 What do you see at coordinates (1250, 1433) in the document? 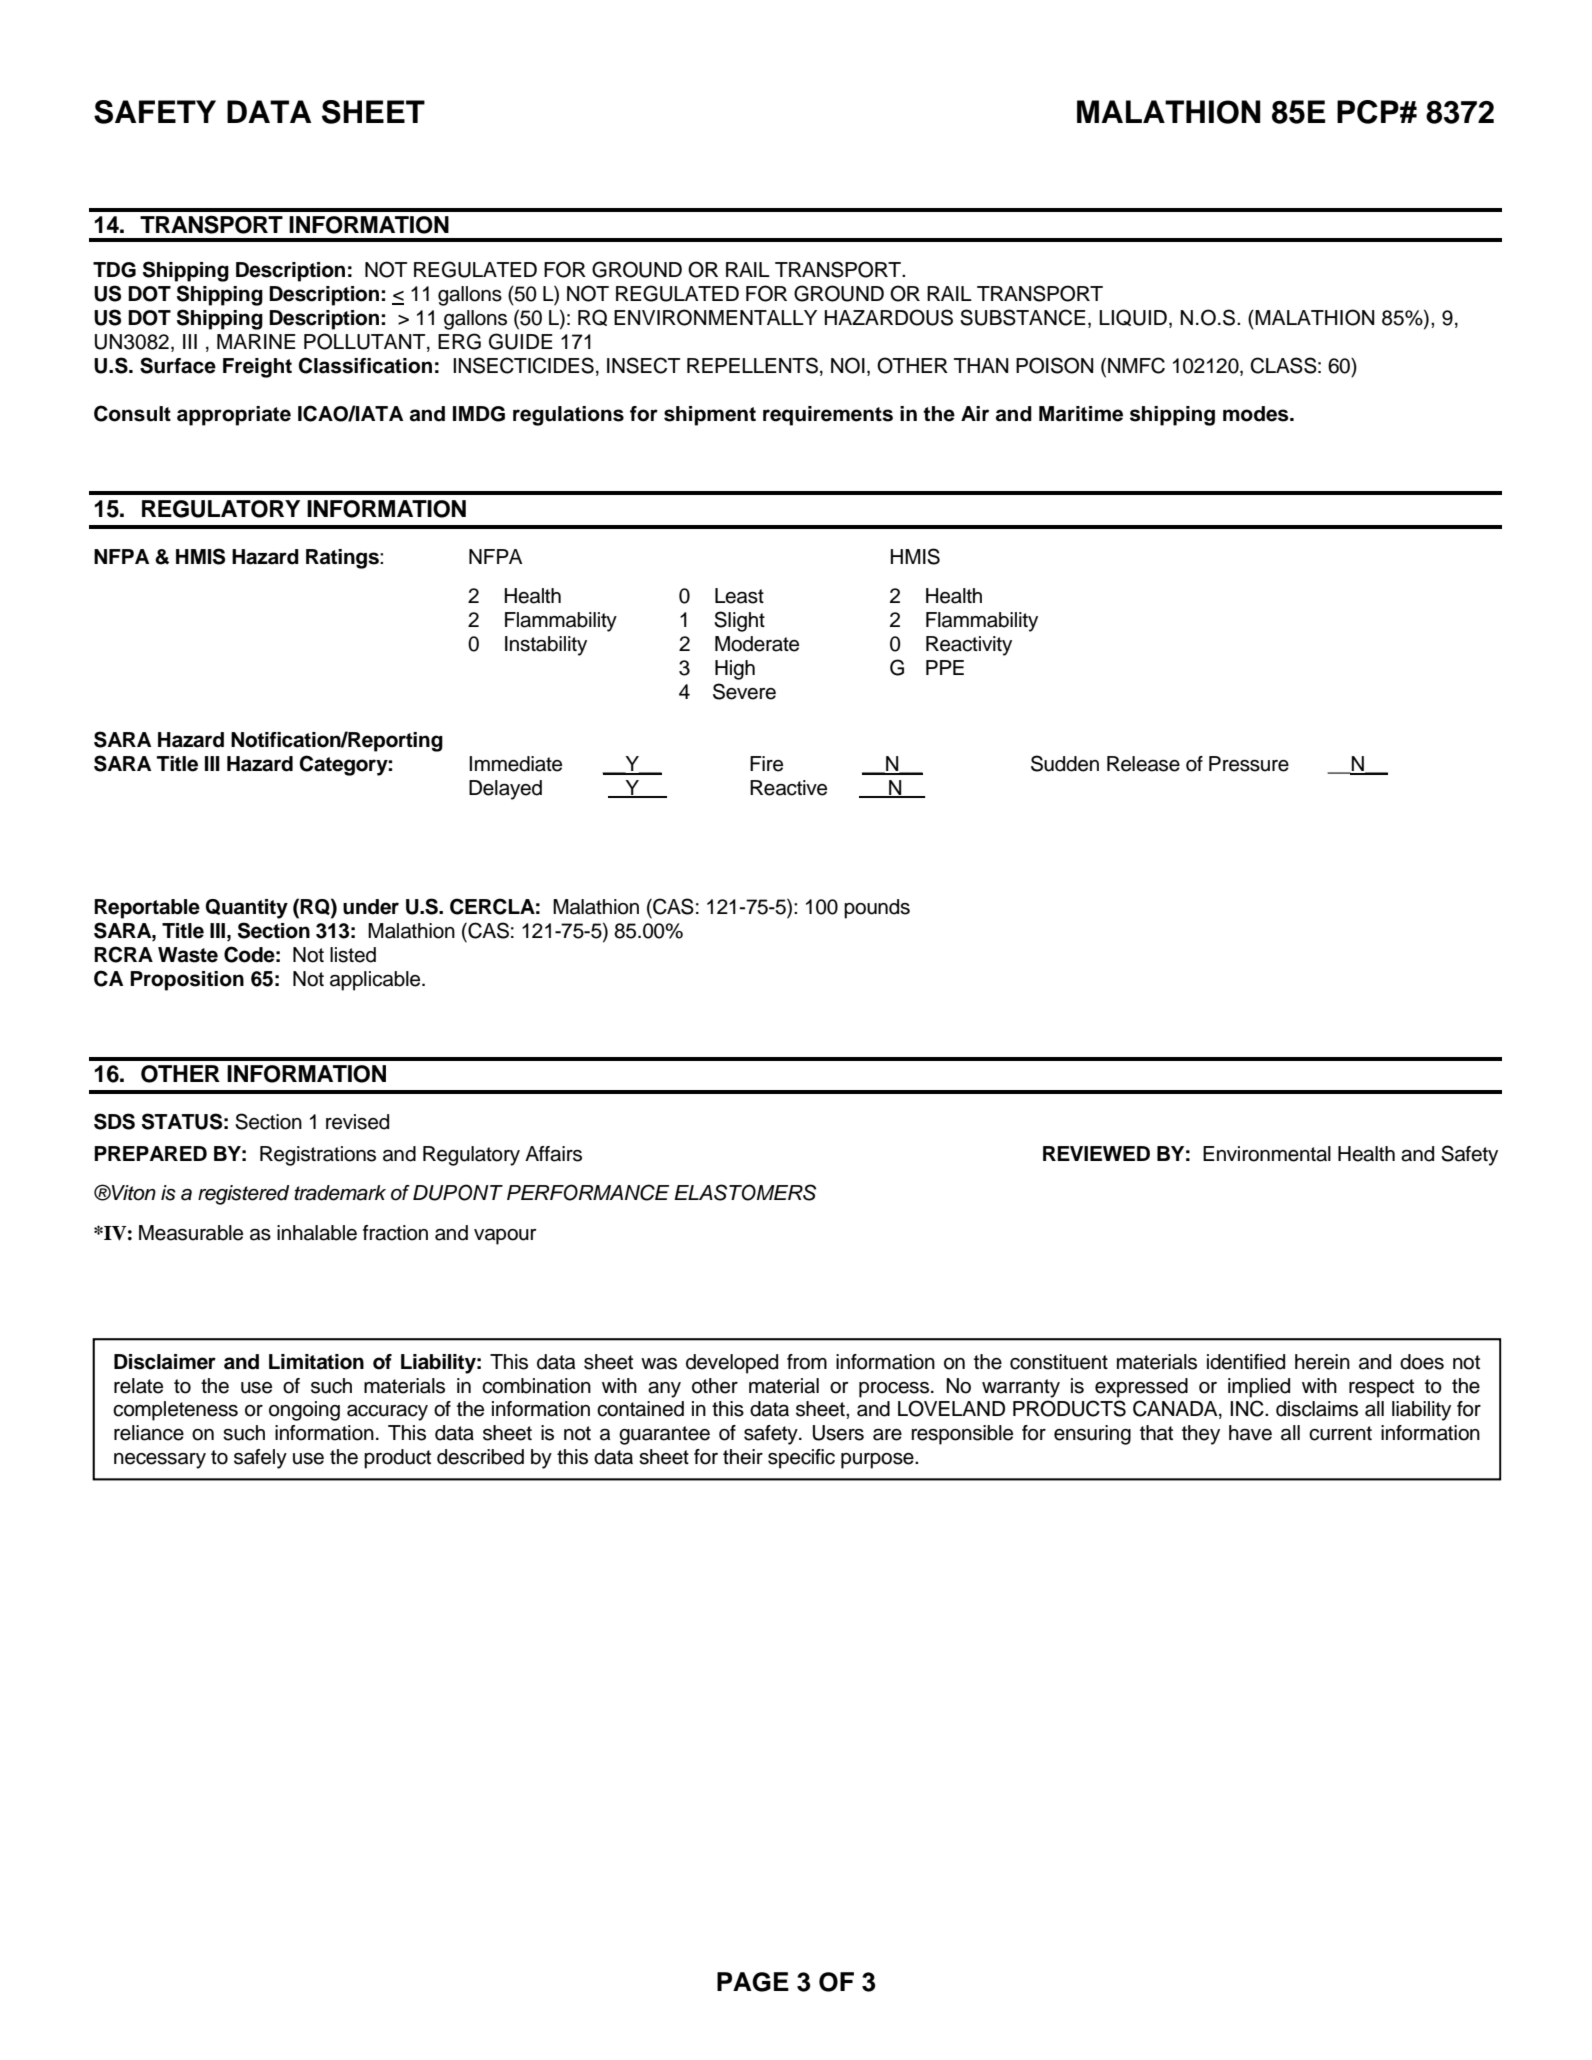
I see `have` at bounding box center [1250, 1433].
